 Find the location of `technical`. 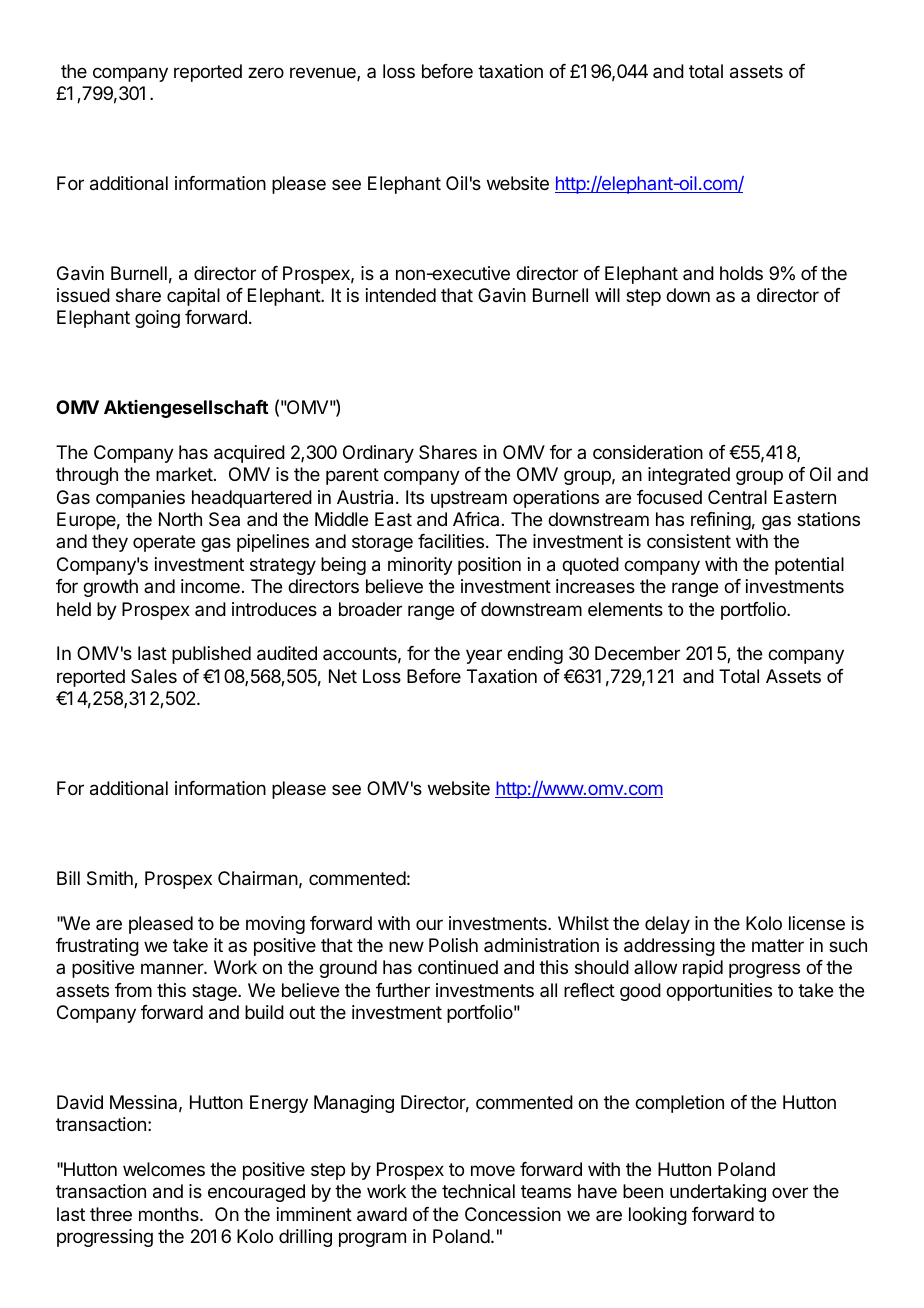

technical is located at coordinates (478, 1191).
